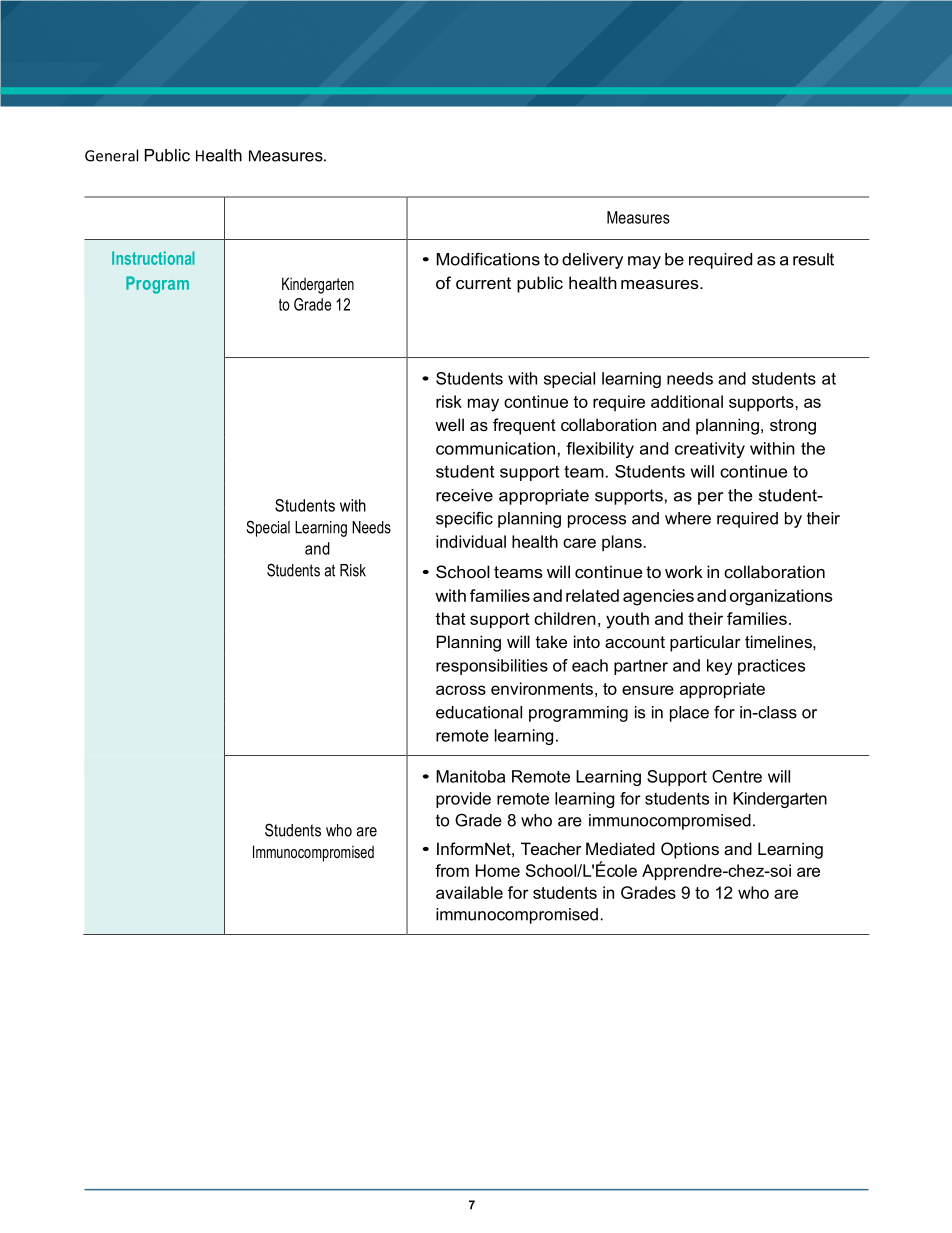 Image resolution: width=952 pixels, height=1233 pixels. I want to click on place, so click(689, 714).
